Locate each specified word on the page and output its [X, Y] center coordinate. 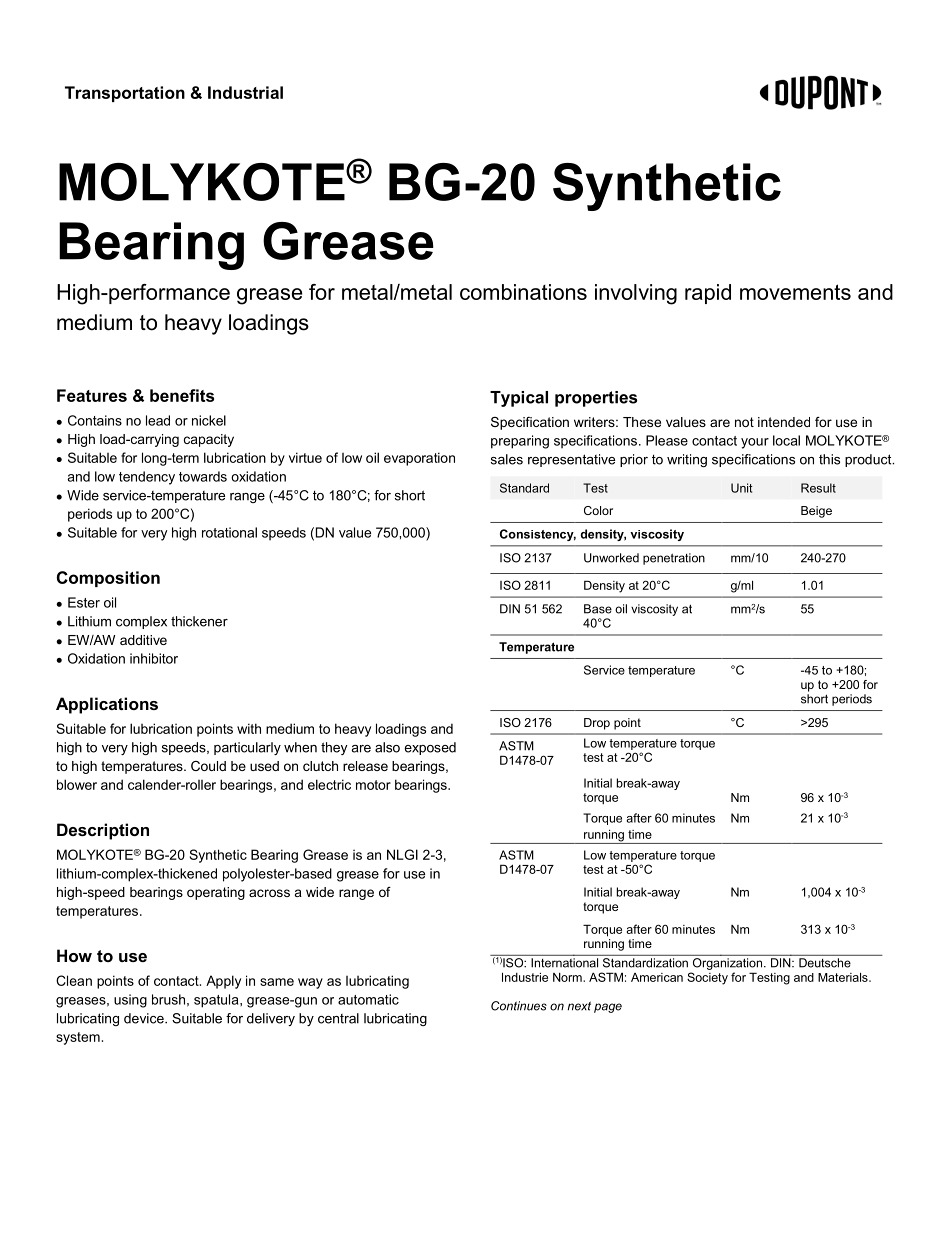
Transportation [125, 94]
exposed [430, 748]
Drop [597, 724]
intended [784, 422]
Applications [107, 705]
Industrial [245, 92]
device [145, 1018]
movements [795, 292]
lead [158, 420]
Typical [519, 399]
